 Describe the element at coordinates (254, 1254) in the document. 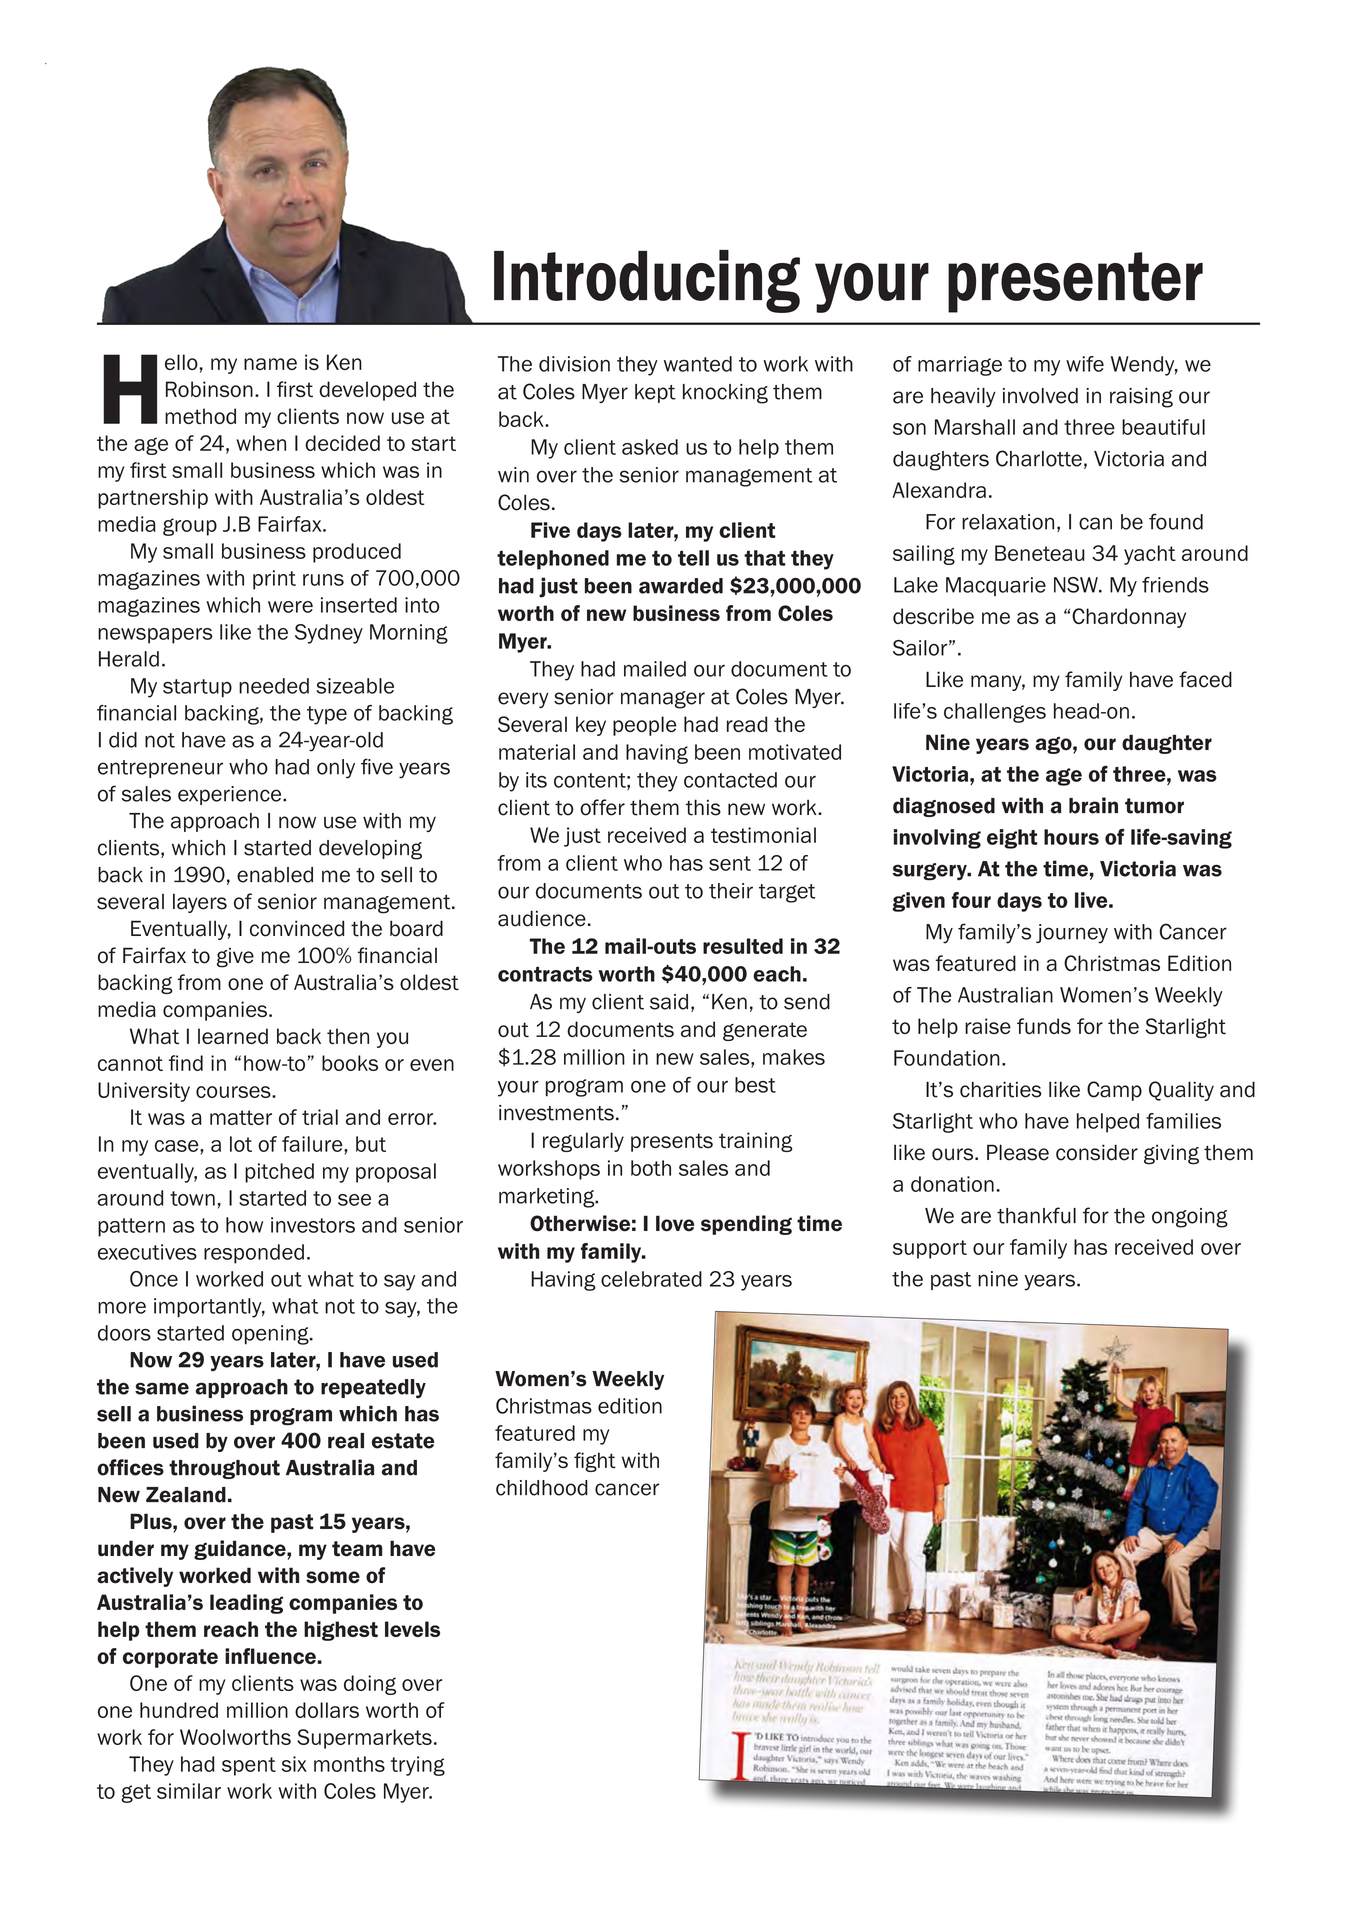

I see `responded` at that location.
